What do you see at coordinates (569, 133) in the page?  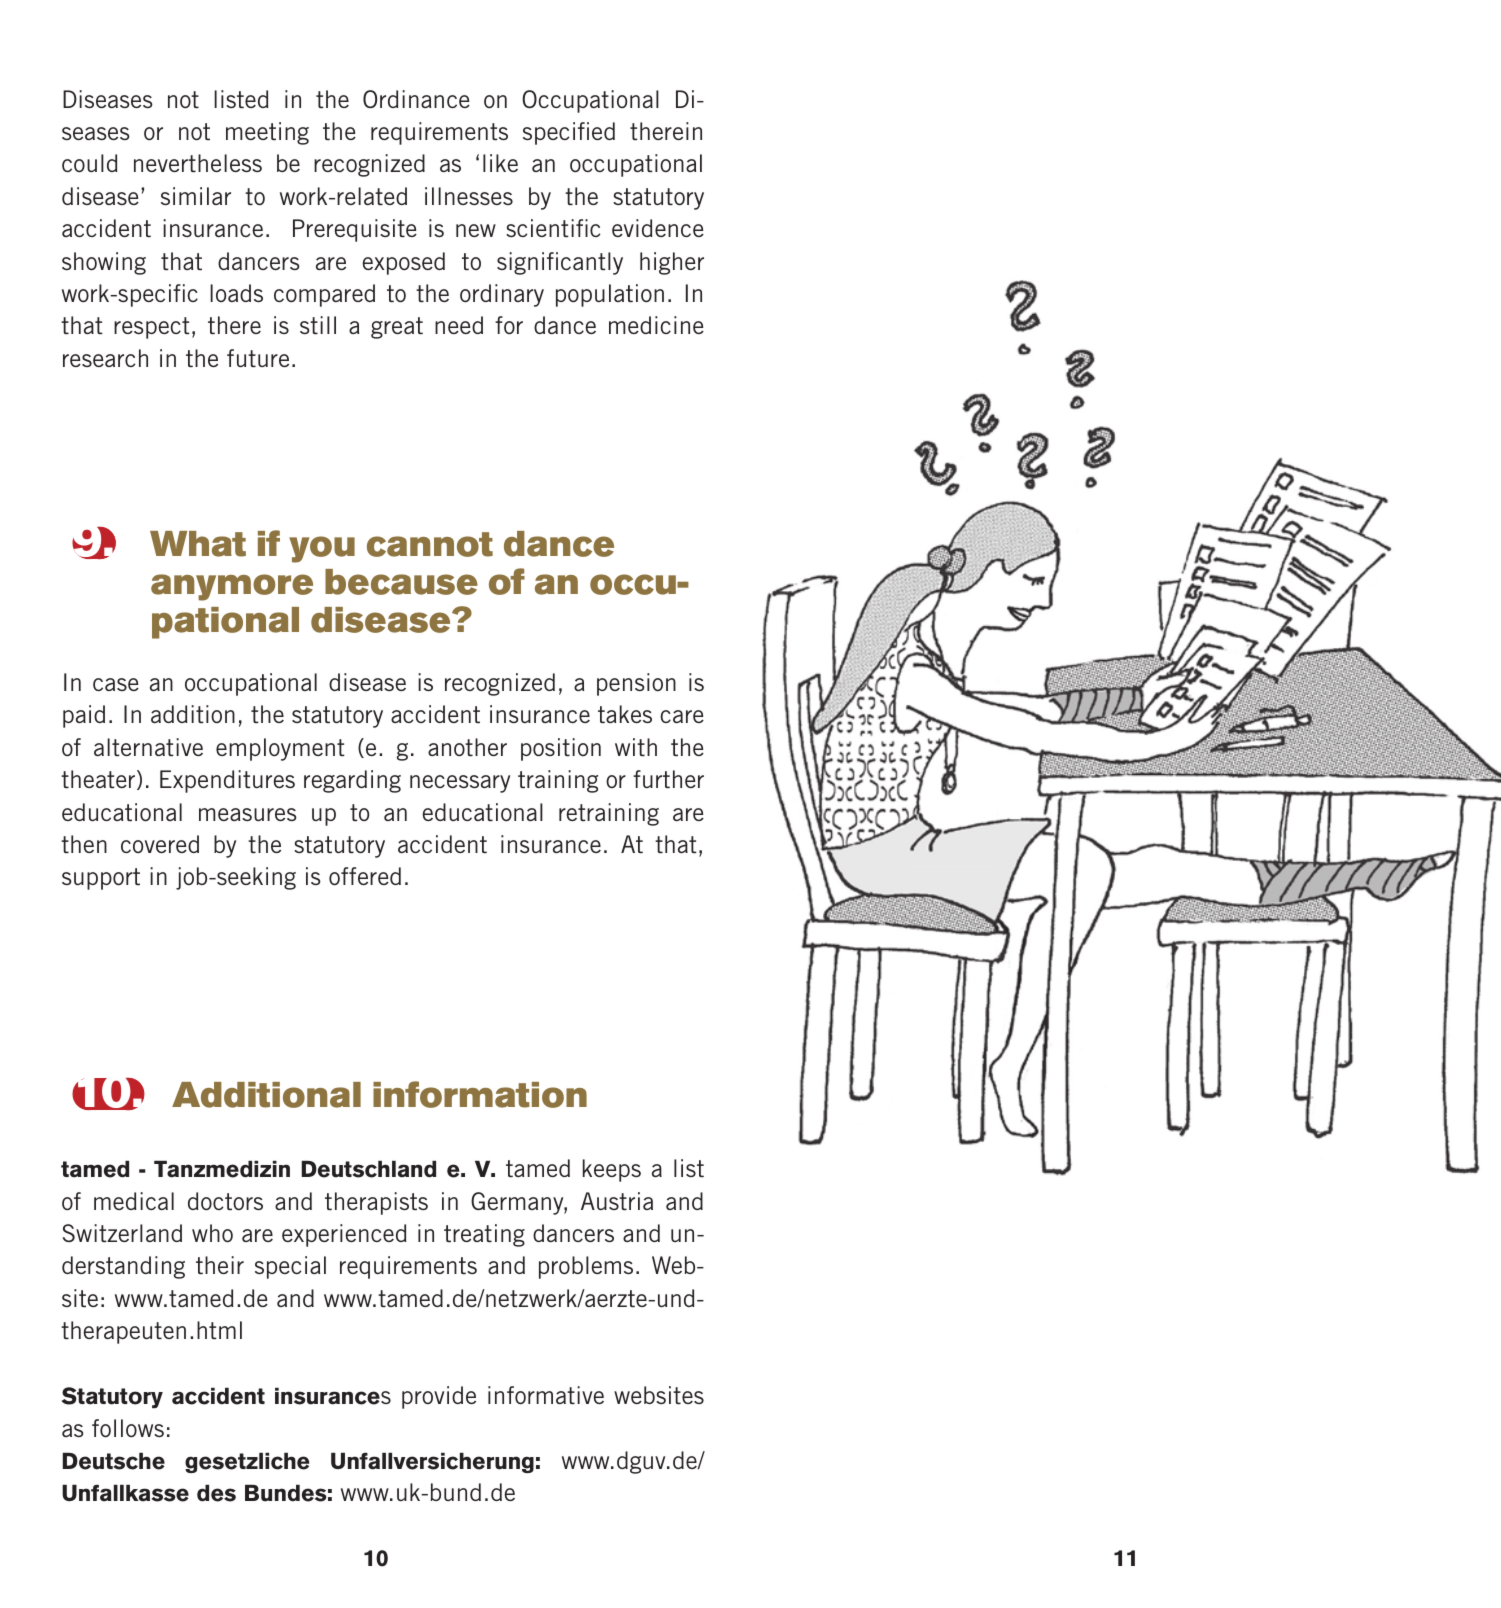 I see `specified` at bounding box center [569, 133].
